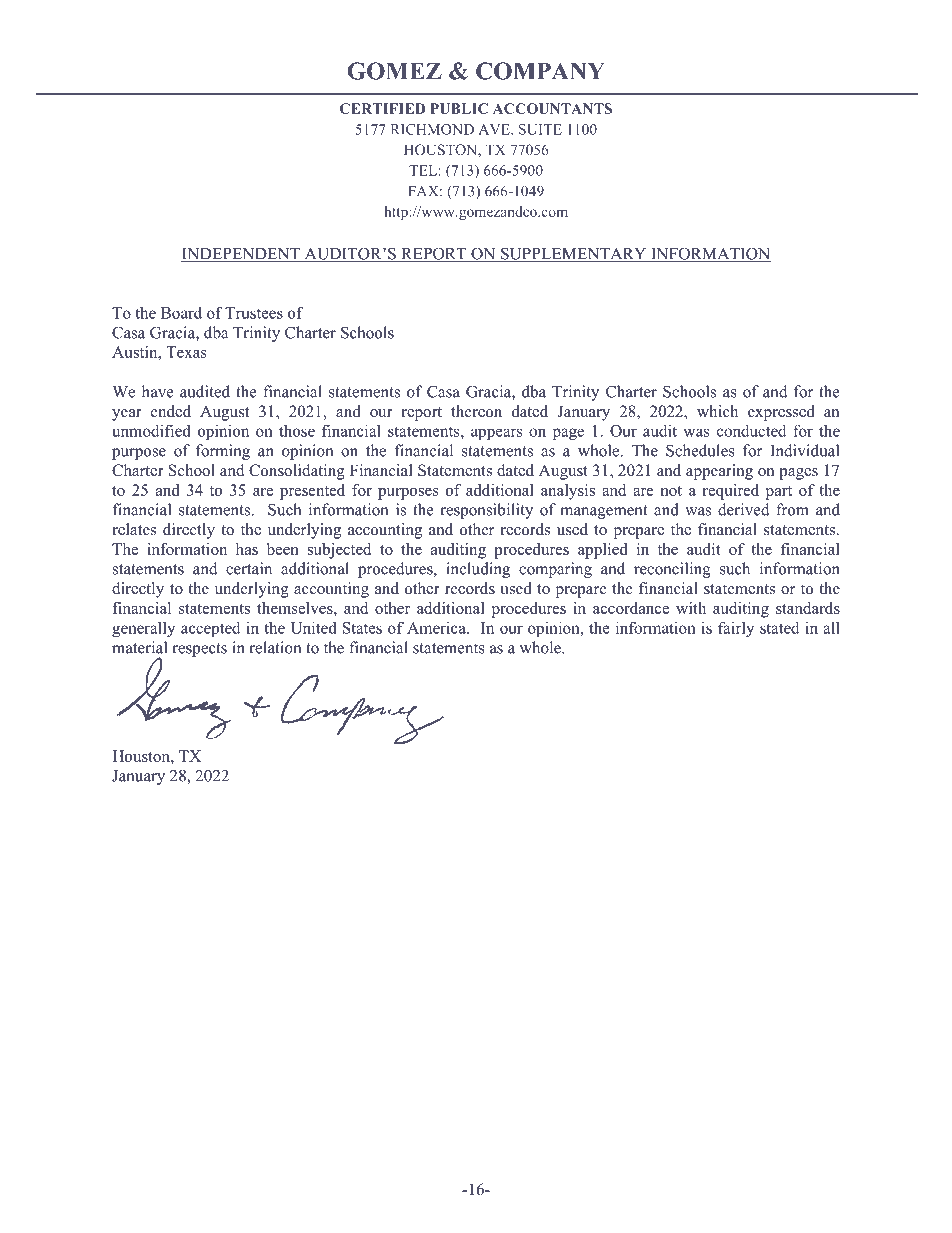  Describe the element at coordinates (312, 492) in the screenshot. I see `presented` at that location.
